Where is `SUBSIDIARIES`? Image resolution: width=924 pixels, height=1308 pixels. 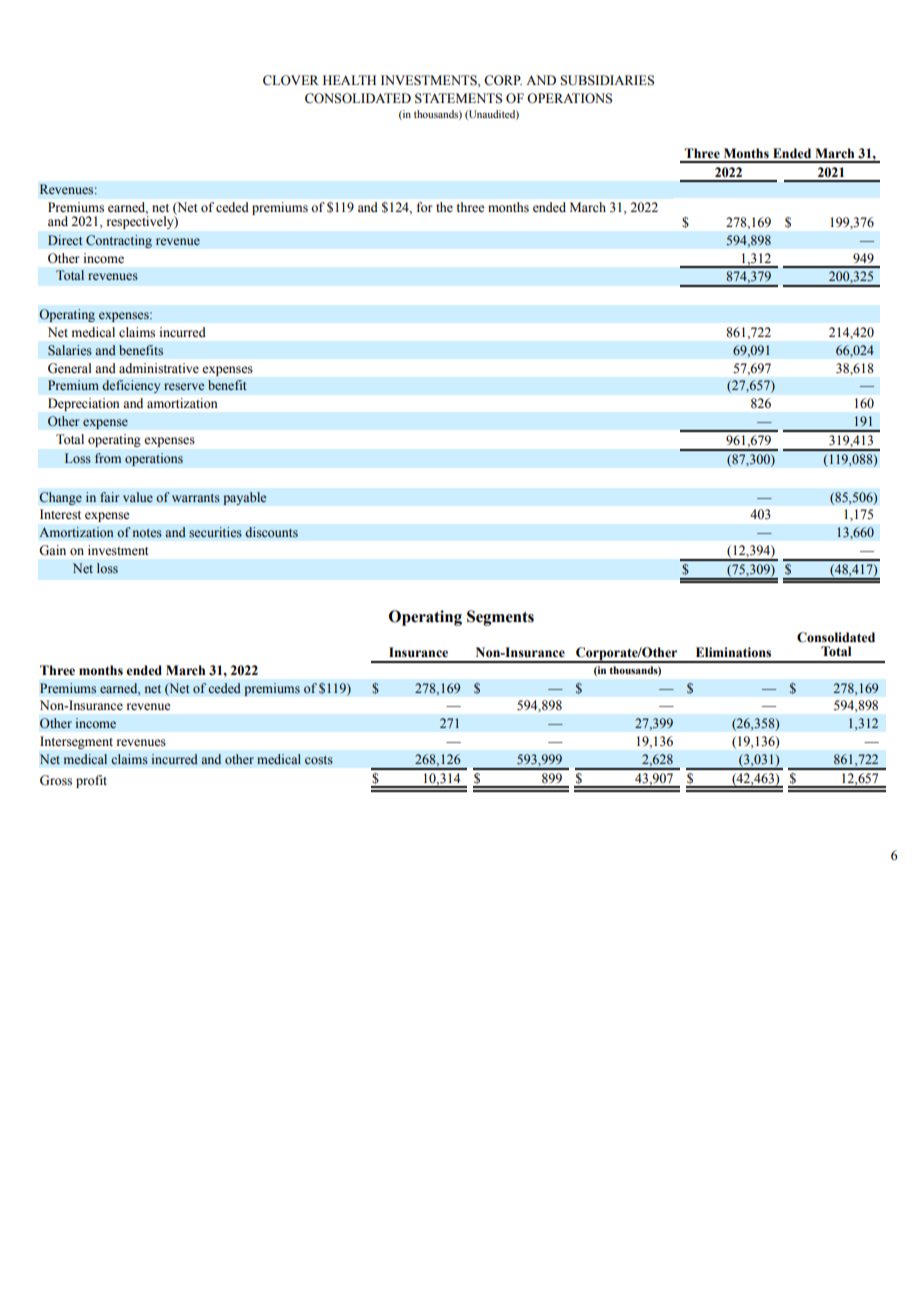
SUBSIDIARIES is located at coordinates (607, 80).
